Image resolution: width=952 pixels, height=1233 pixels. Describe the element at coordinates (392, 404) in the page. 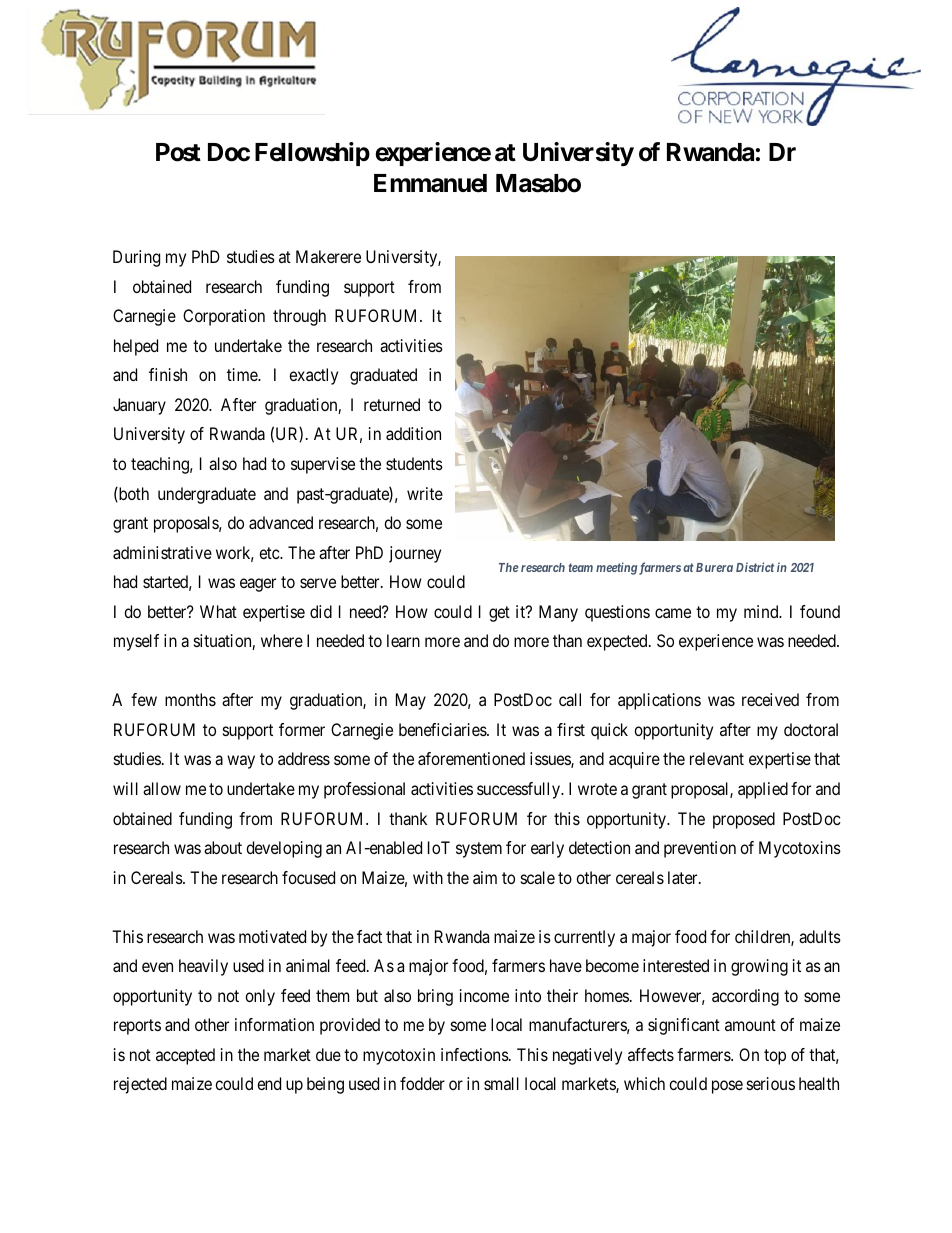

I see `returned` at that location.
